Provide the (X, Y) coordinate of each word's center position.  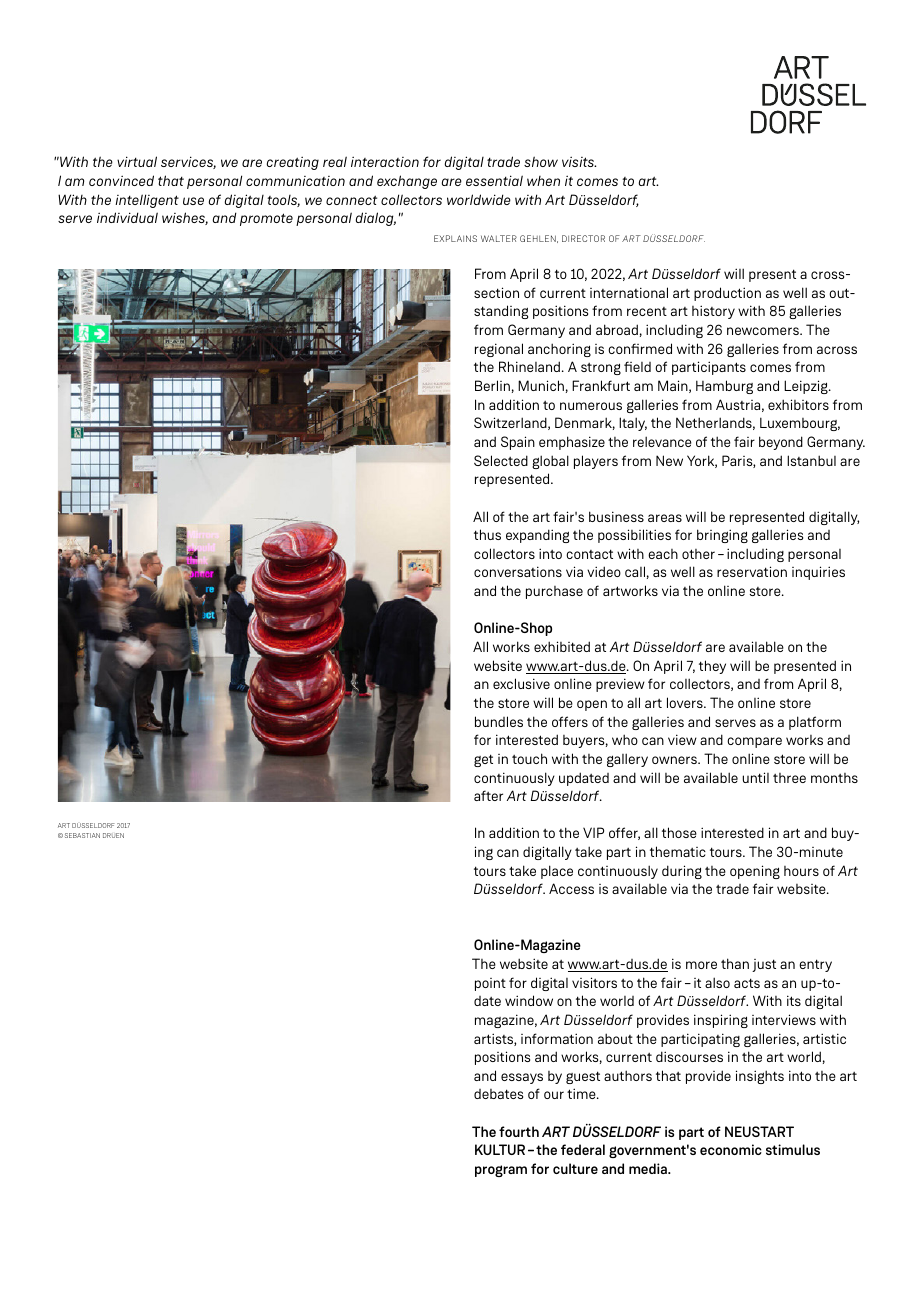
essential (494, 180)
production (727, 294)
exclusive (521, 683)
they (712, 667)
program (501, 1171)
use (193, 201)
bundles (499, 721)
